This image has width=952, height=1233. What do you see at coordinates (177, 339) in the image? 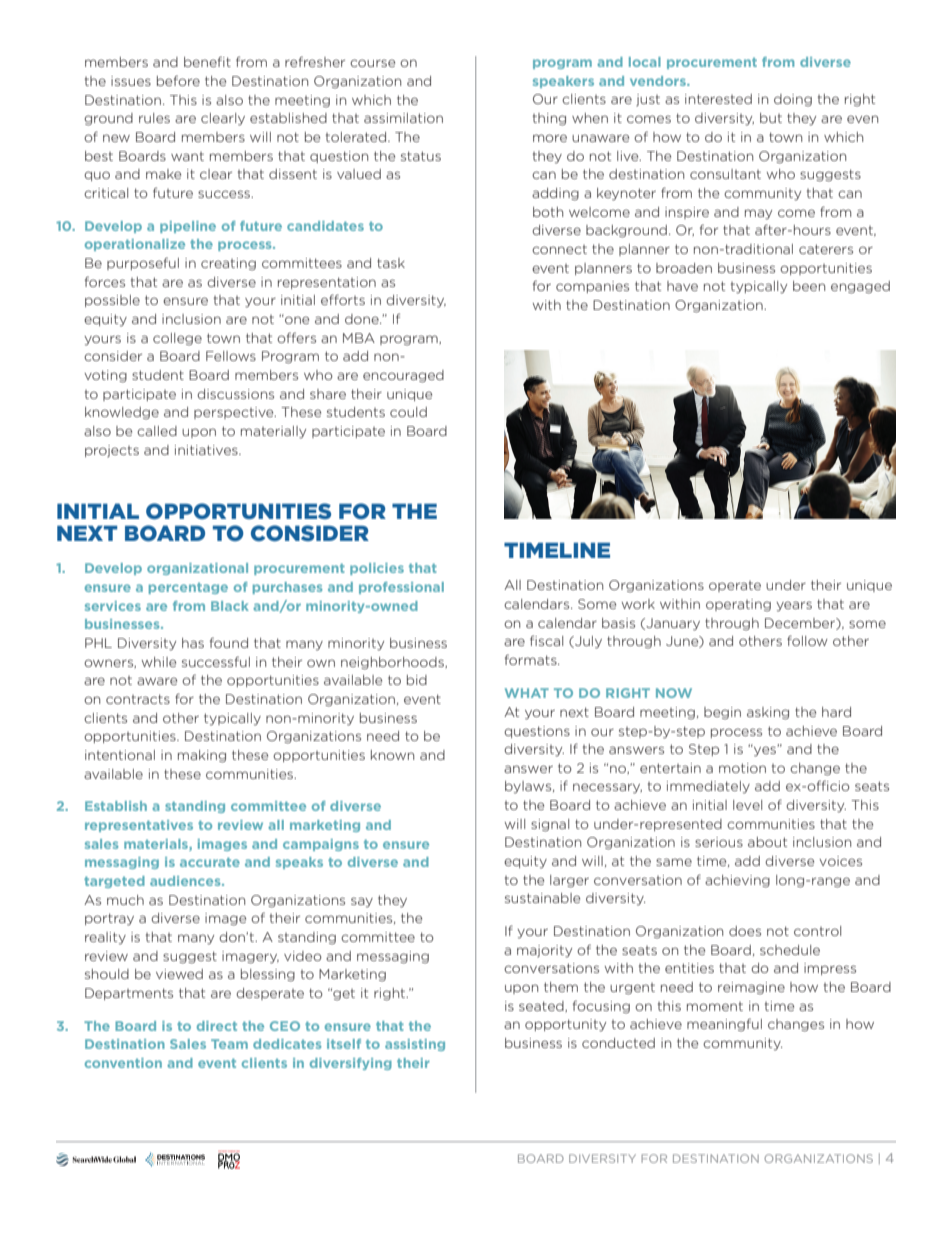
I see `college` at bounding box center [177, 339].
